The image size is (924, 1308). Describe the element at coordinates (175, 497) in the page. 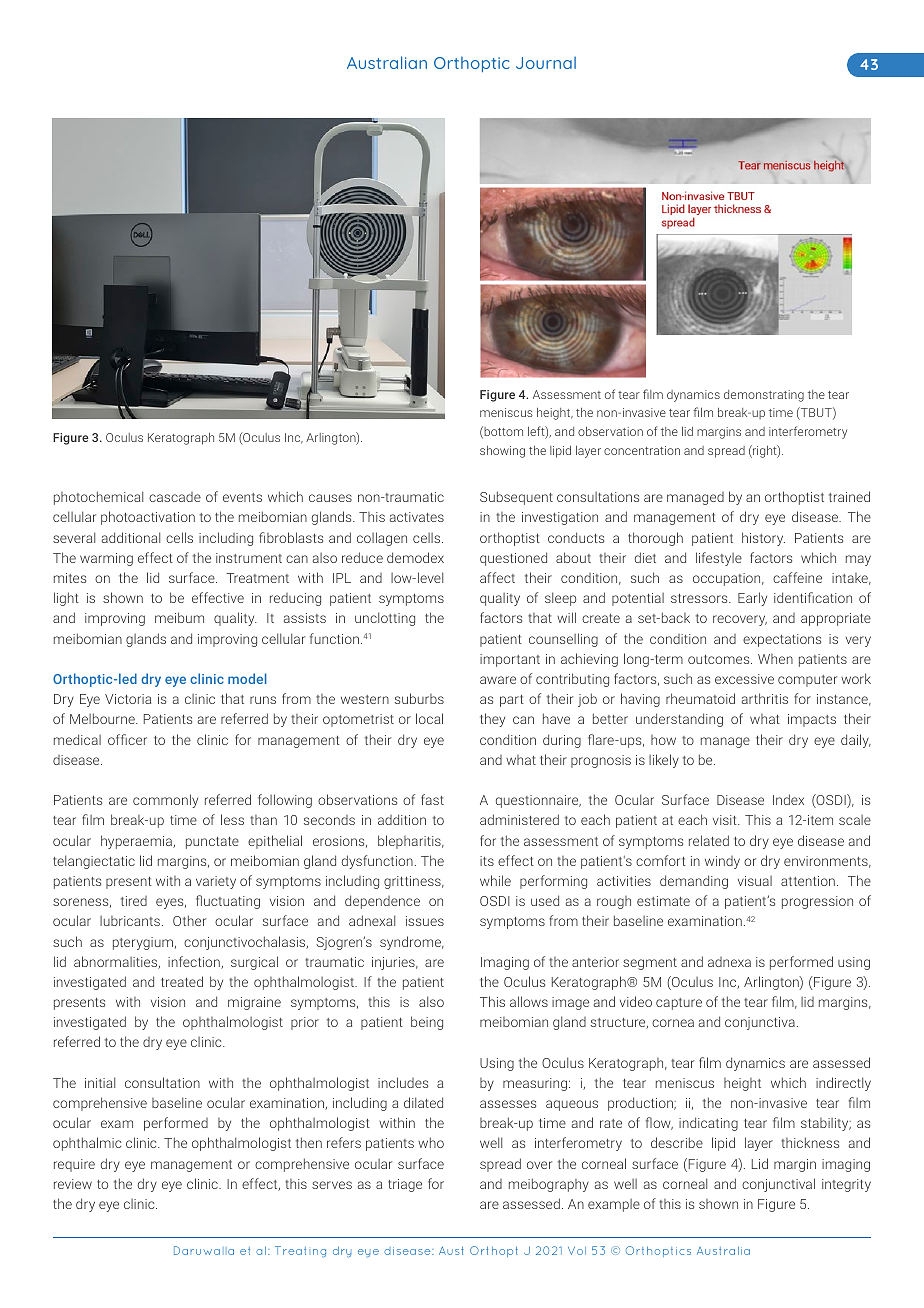

I see `cascade` at that location.
